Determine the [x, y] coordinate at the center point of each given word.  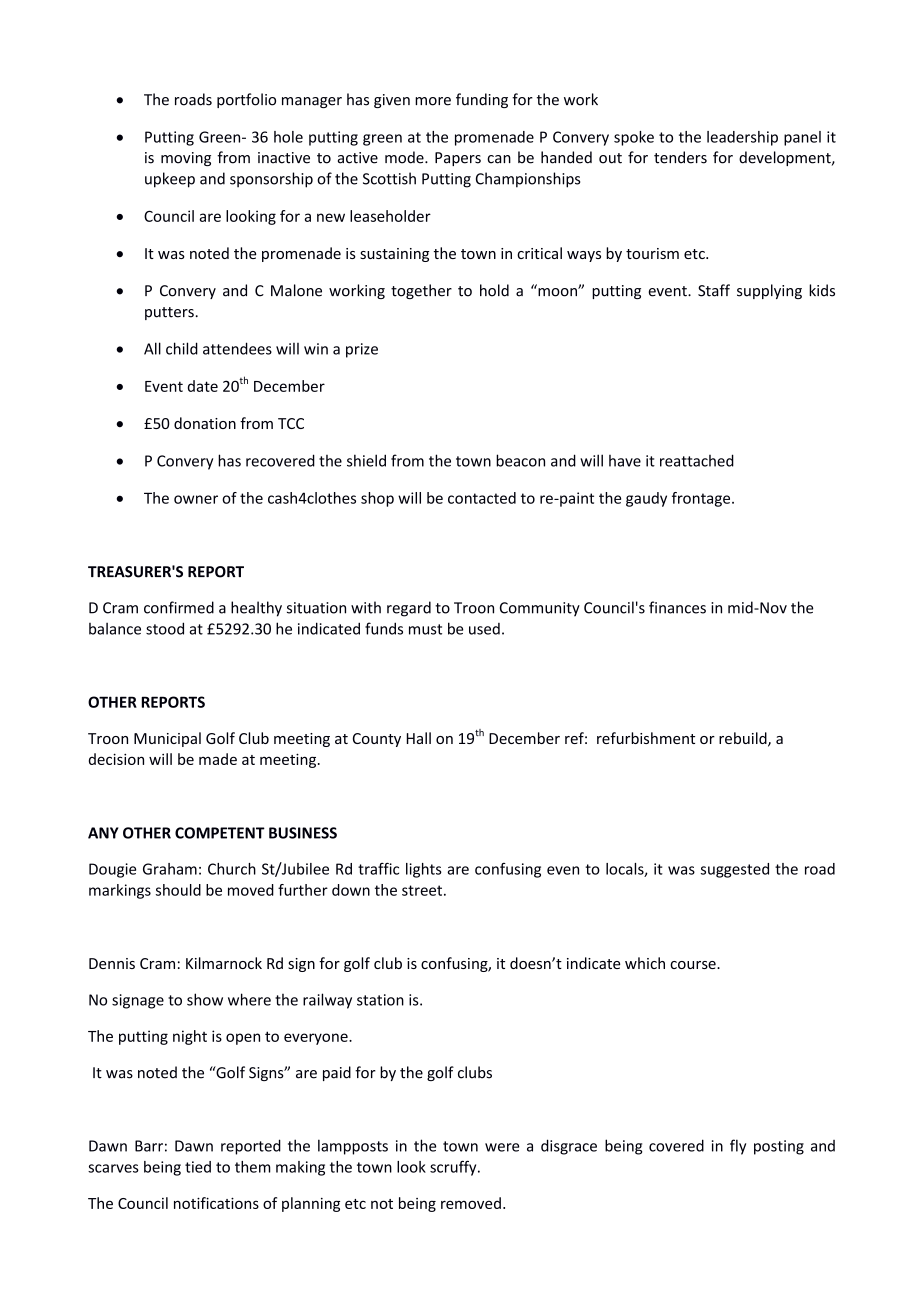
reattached [697, 460]
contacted [482, 498]
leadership [742, 138]
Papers [458, 159]
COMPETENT [220, 833]
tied [198, 1167]
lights [424, 870]
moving [186, 159]
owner [196, 499]
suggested [735, 870]
